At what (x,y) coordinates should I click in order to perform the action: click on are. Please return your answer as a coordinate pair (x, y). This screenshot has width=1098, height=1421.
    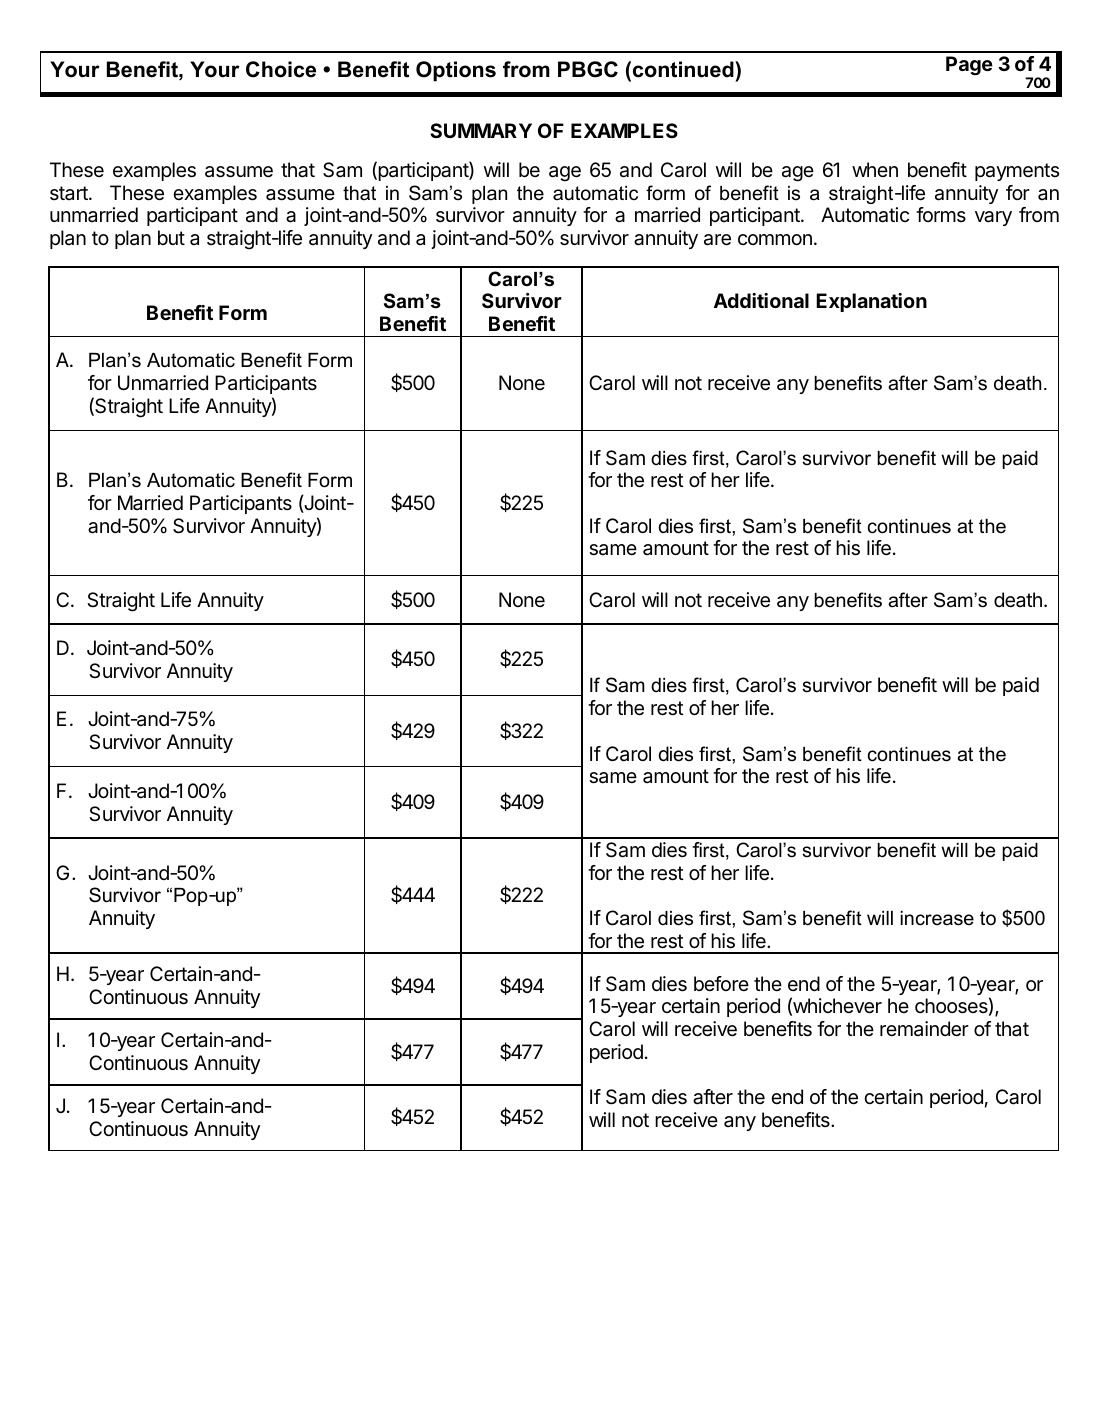
    Looking at the image, I should click on (717, 240).
